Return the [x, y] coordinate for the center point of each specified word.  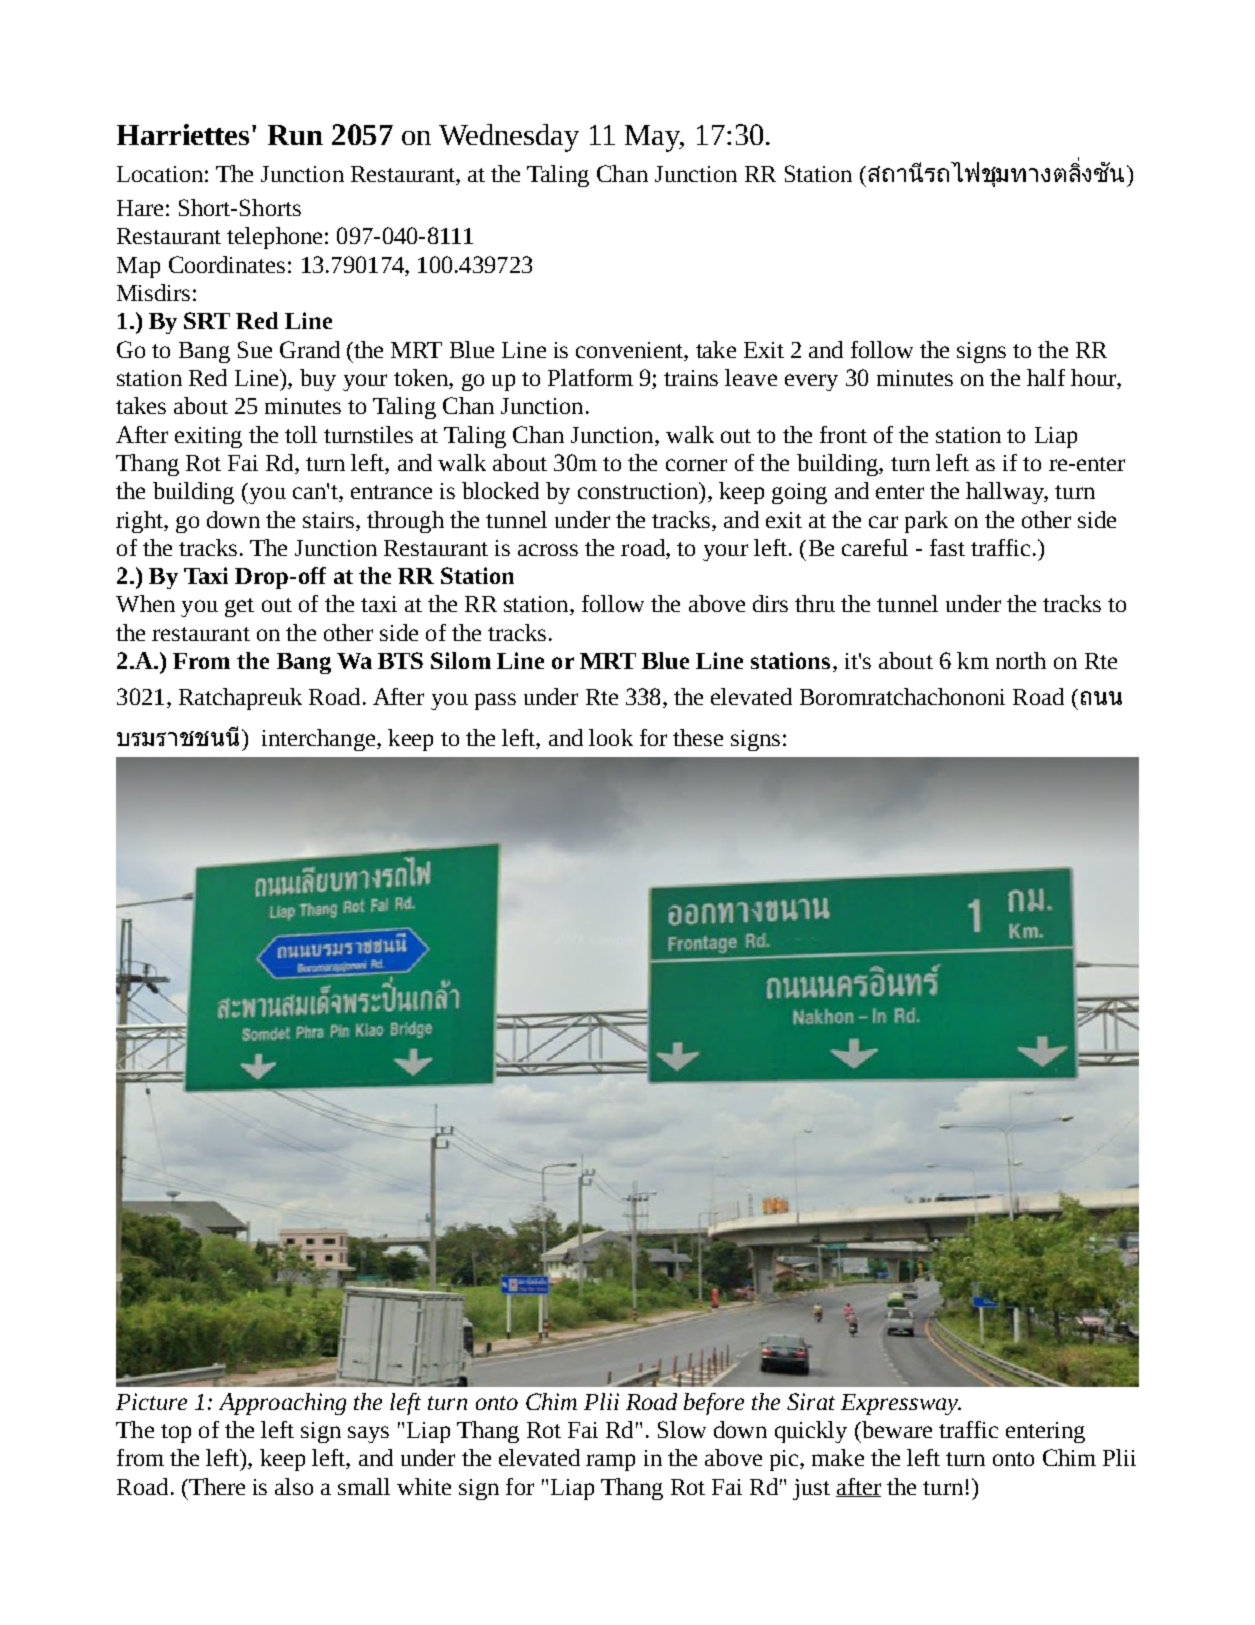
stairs [330, 520]
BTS [400, 660]
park [926, 522]
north [1021, 660]
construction [639, 490]
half [1046, 377]
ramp [610, 1462]
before [714, 1404]
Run [295, 135]
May [654, 138]
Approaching [282, 1404]
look [611, 737]
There [216, 1486]
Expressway [901, 1404]
